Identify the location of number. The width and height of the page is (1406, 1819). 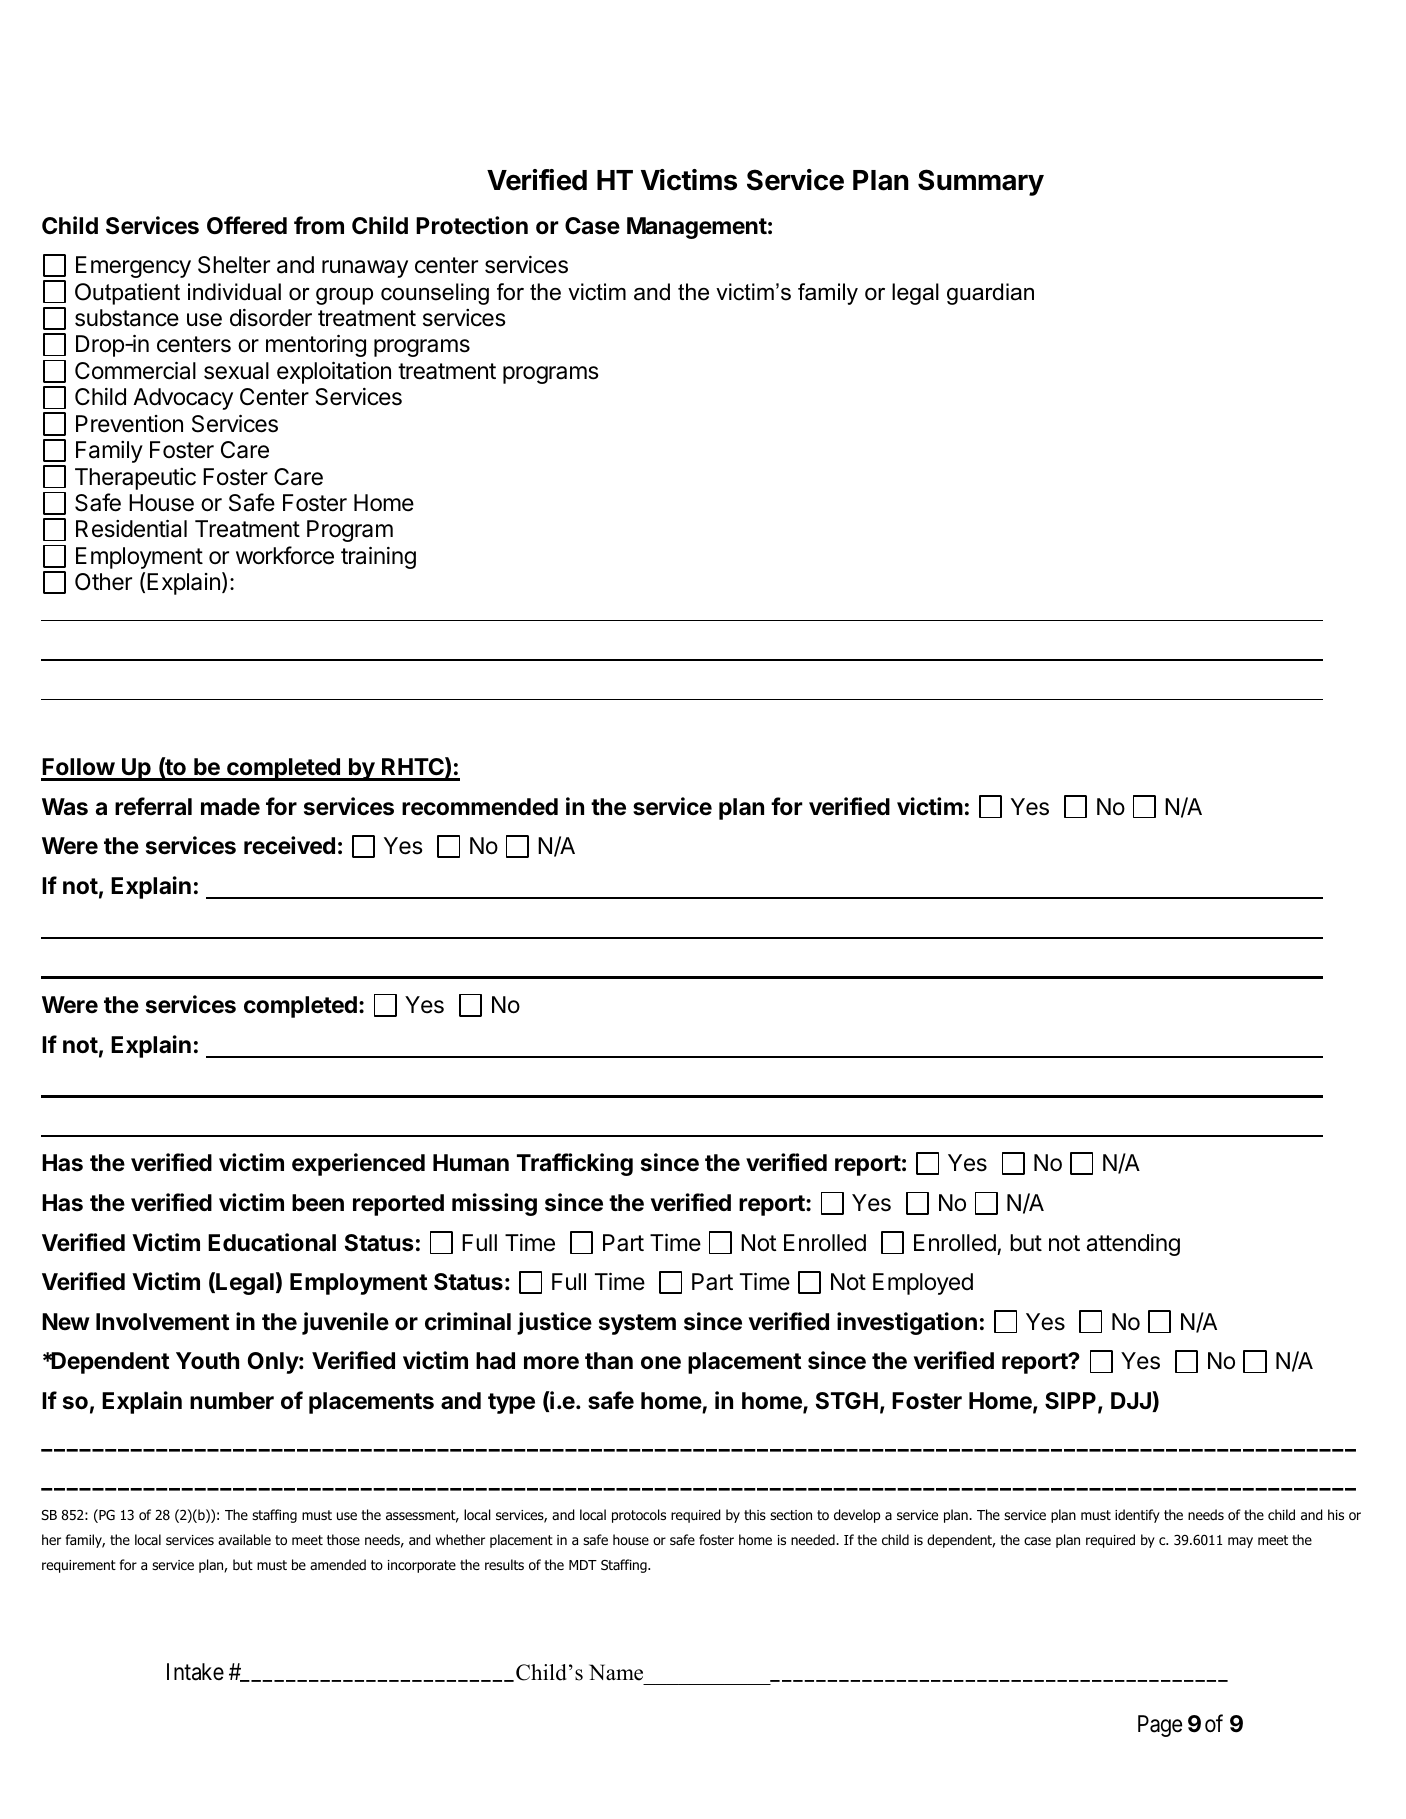
(232, 1401).
